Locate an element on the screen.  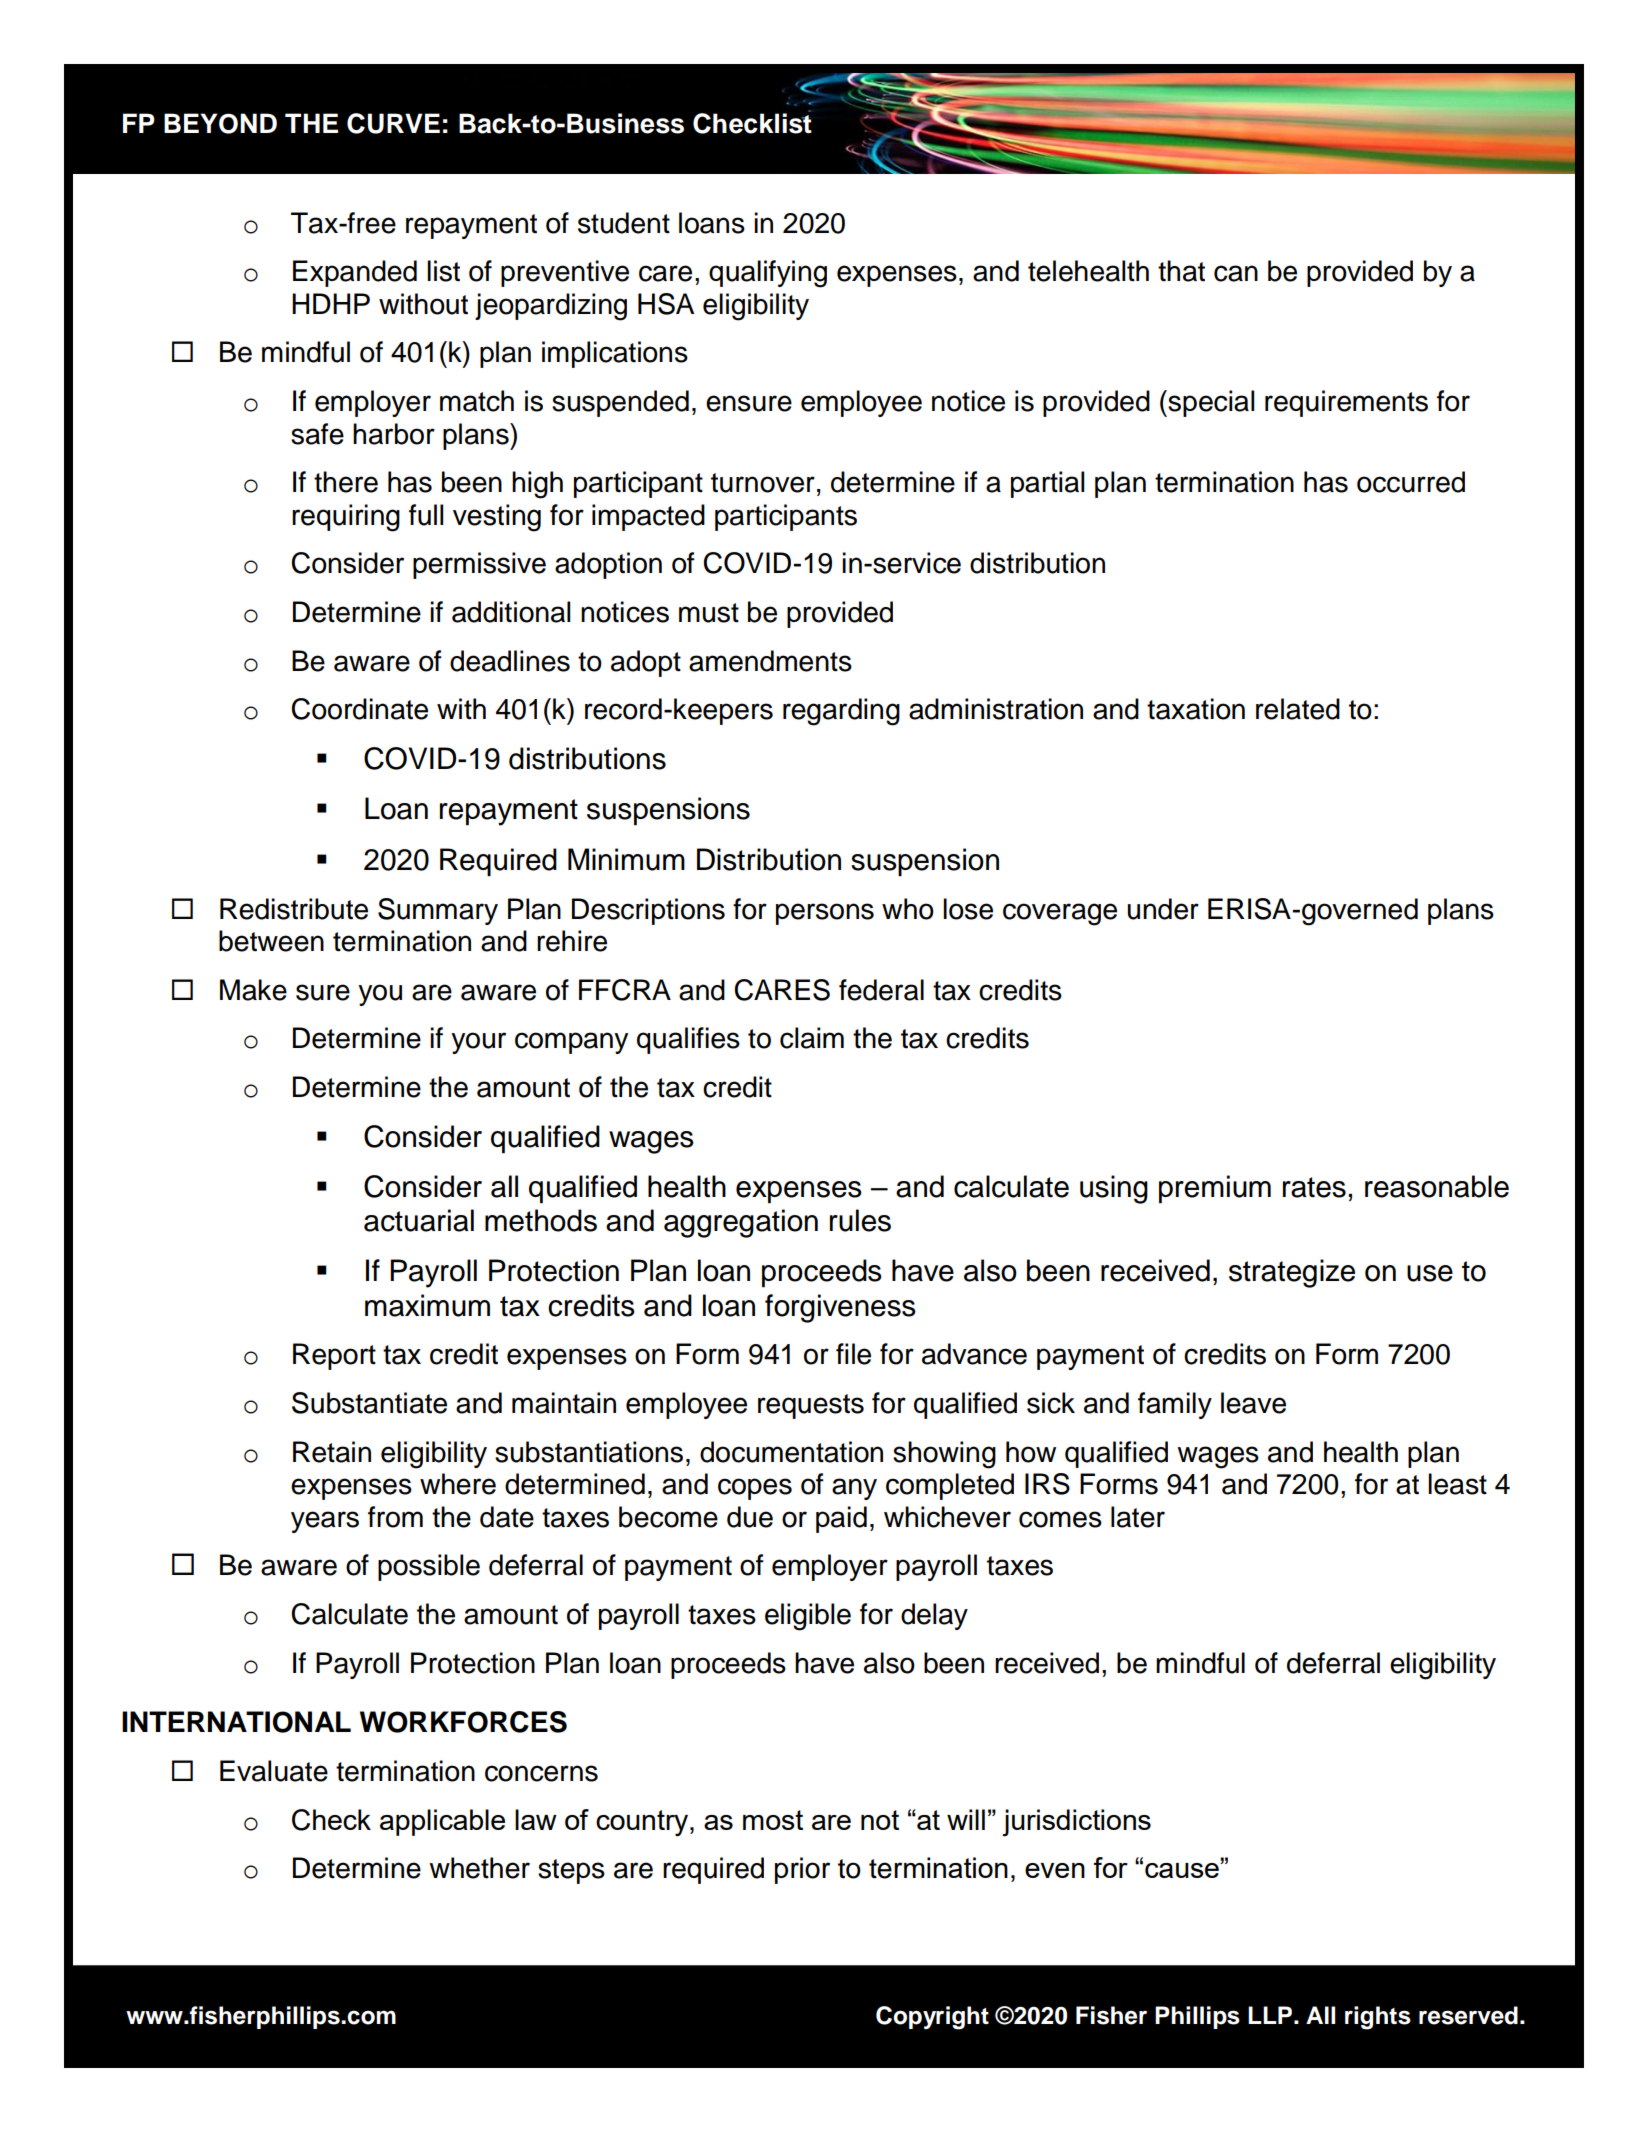
Copyright is located at coordinates (932, 2018).
